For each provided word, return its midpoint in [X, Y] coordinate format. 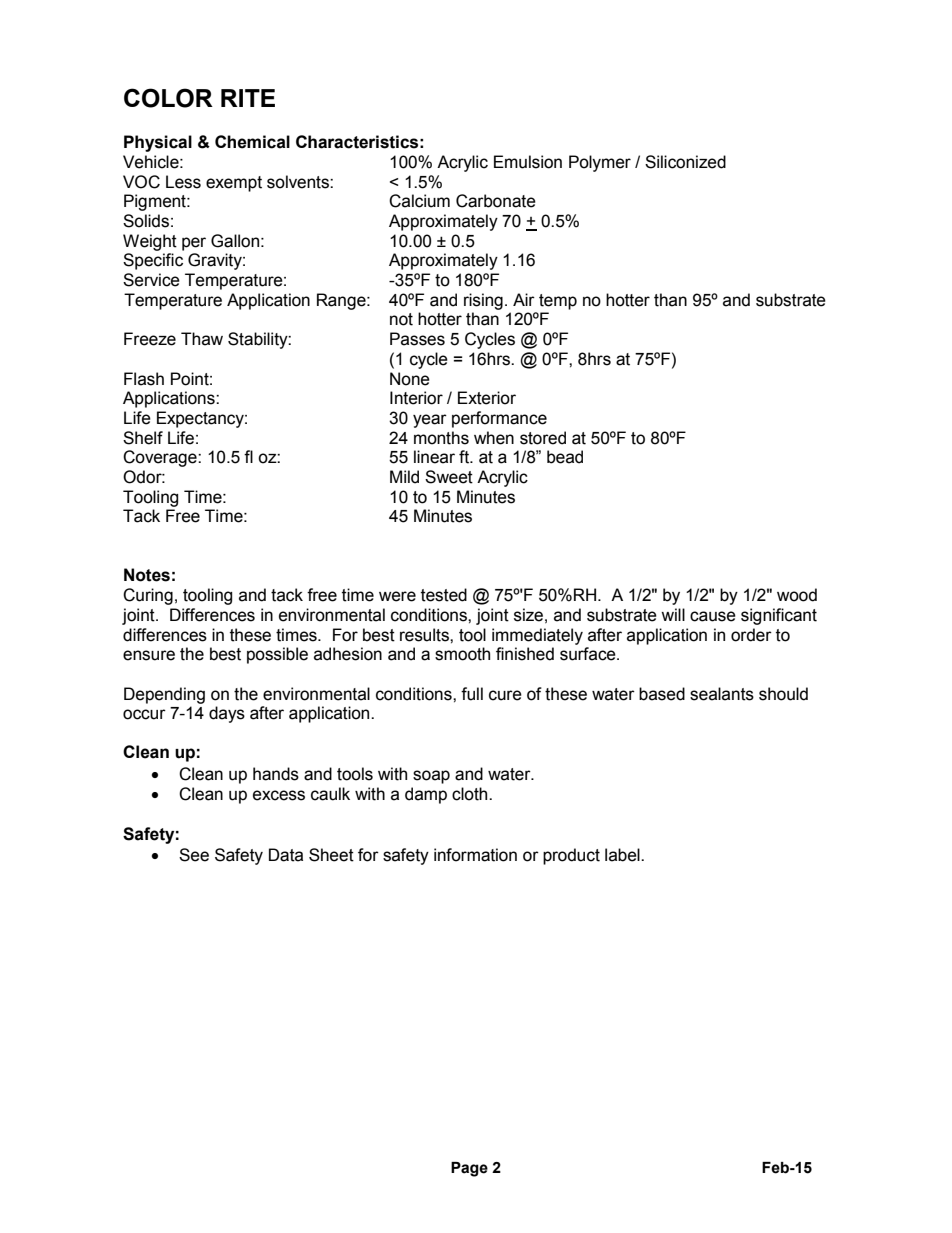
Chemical [252, 142]
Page [469, 1169]
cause [713, 616]
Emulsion [528, 162]
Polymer [600, 163]
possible [277, 655]
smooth [462, 654]
